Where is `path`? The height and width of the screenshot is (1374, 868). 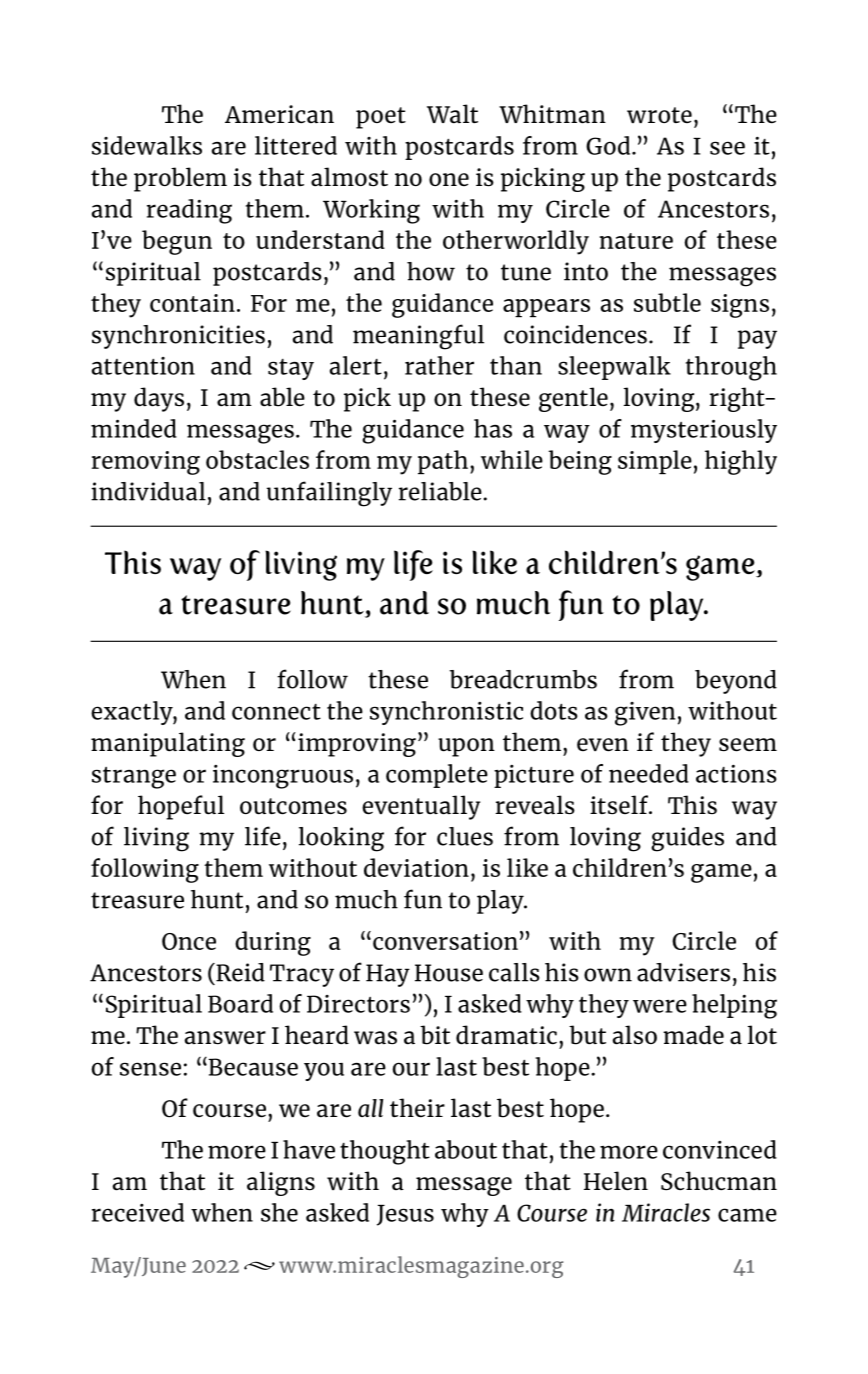 path is located at coordinates (443, 462).
